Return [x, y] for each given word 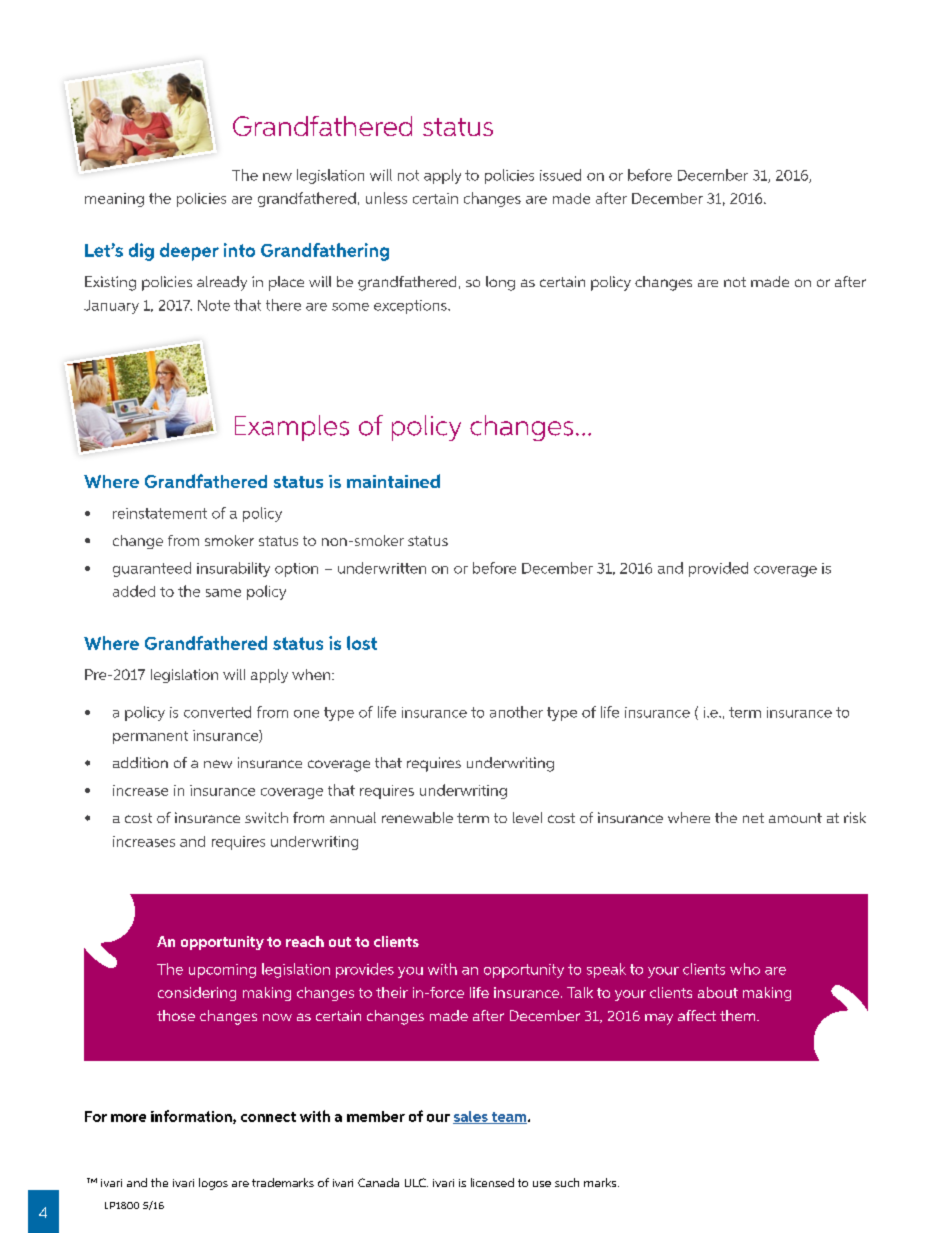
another [516, 712]
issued [560, 175]
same [223, 593]
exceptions [411, 307]
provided [718, 569]
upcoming [222, 971]
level [527, 817]
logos [213, 1184]
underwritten [382, 568]
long [500, 283]
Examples [292, 428]
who [745, 969]
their [392, 992]
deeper [189, 252]
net [753, 818]
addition [140, 762]
